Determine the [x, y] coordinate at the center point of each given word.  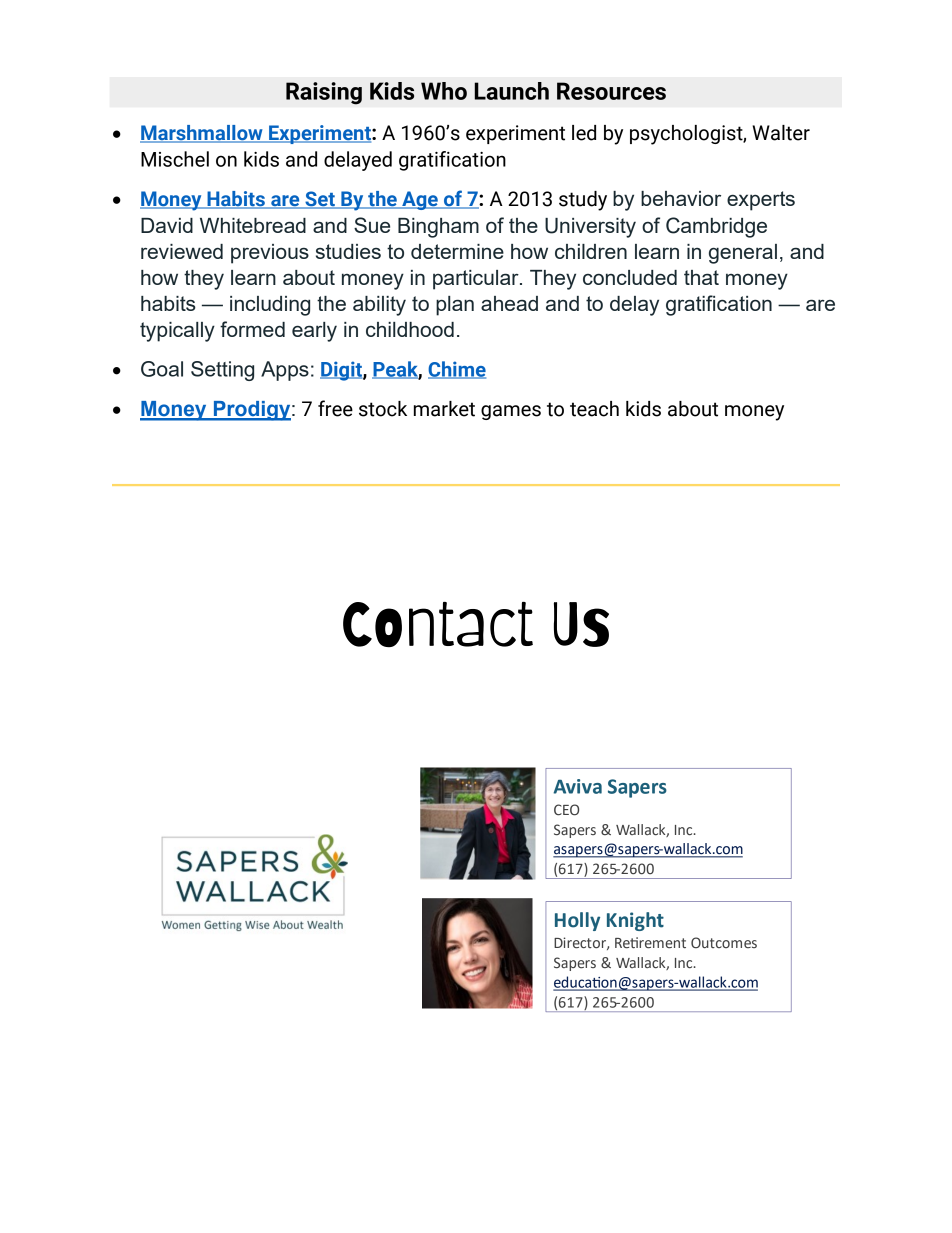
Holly [577, 921]
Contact [438, 624]
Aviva [577, 786]
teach [594, 409]
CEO [566, 810]
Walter [781, 133]
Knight [635, 921]
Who [444, 91]
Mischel [175, 159]
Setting [222, 371]
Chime [457, 370]
